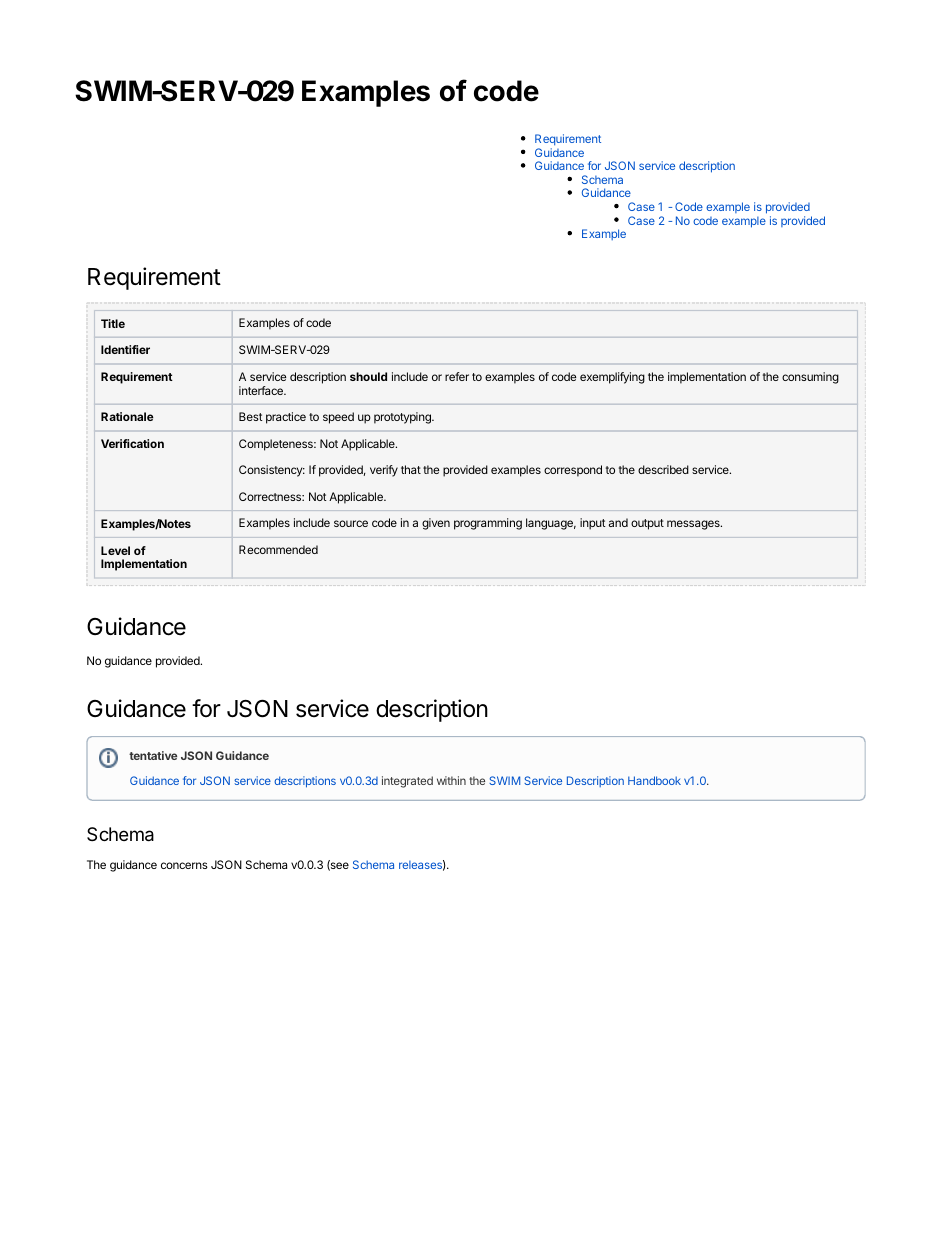 The image size is (952, 1233). What do you see at coordinates (810, 378) in the document?
I see `consuming` at bounding box center [810, 378].
